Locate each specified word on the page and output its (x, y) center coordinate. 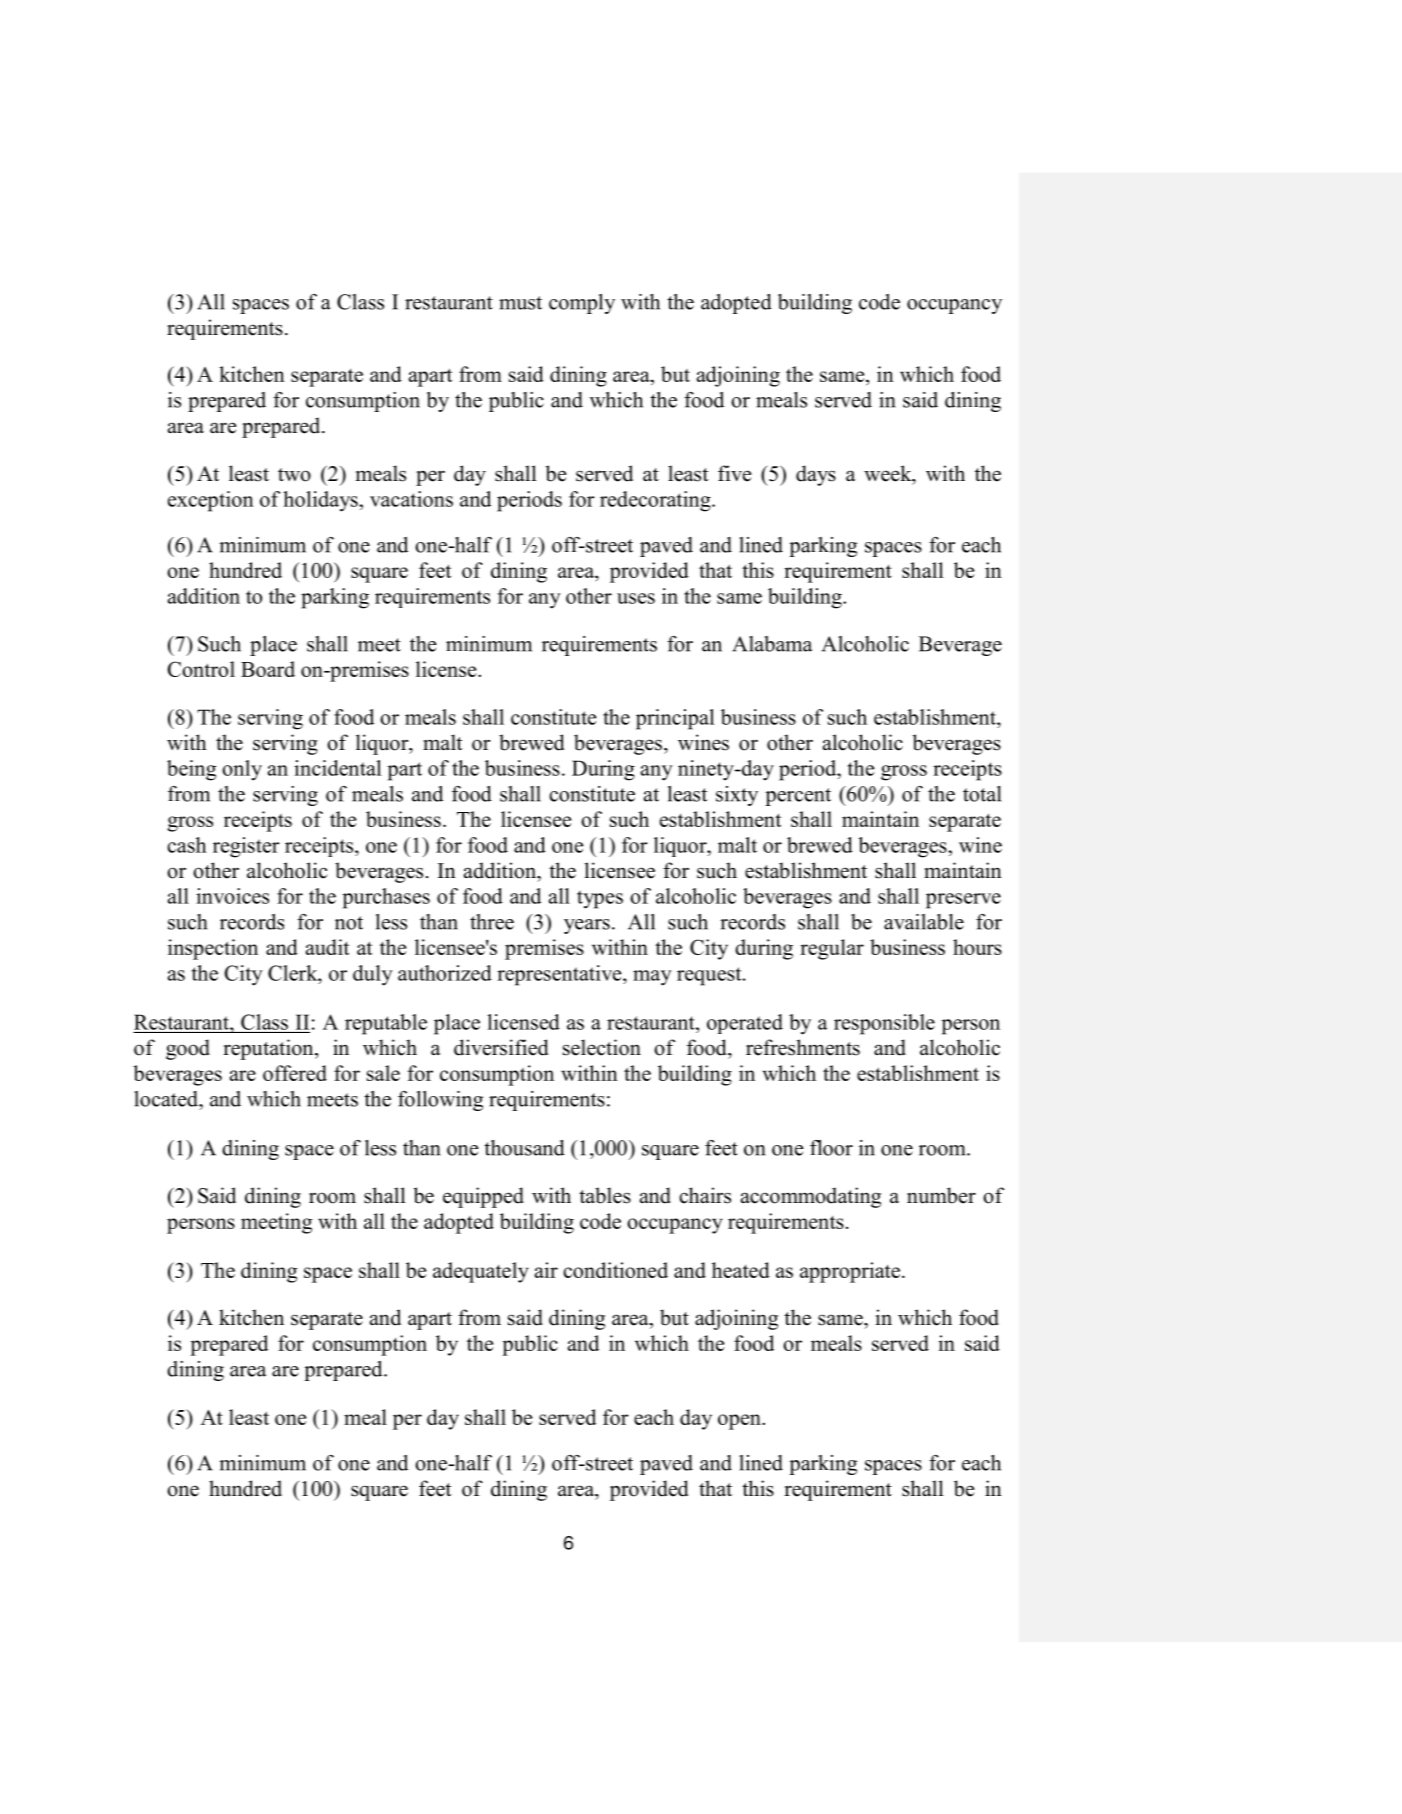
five (734, 473)
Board (268, 669)
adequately (481, 1272)
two (294, 475)
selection (602, 1047)
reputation (269, 1049)
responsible (884, 1024)
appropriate (850, 1272)
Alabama (772, 644)
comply (582, 304)
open (740, 1422)
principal (675, 719)
